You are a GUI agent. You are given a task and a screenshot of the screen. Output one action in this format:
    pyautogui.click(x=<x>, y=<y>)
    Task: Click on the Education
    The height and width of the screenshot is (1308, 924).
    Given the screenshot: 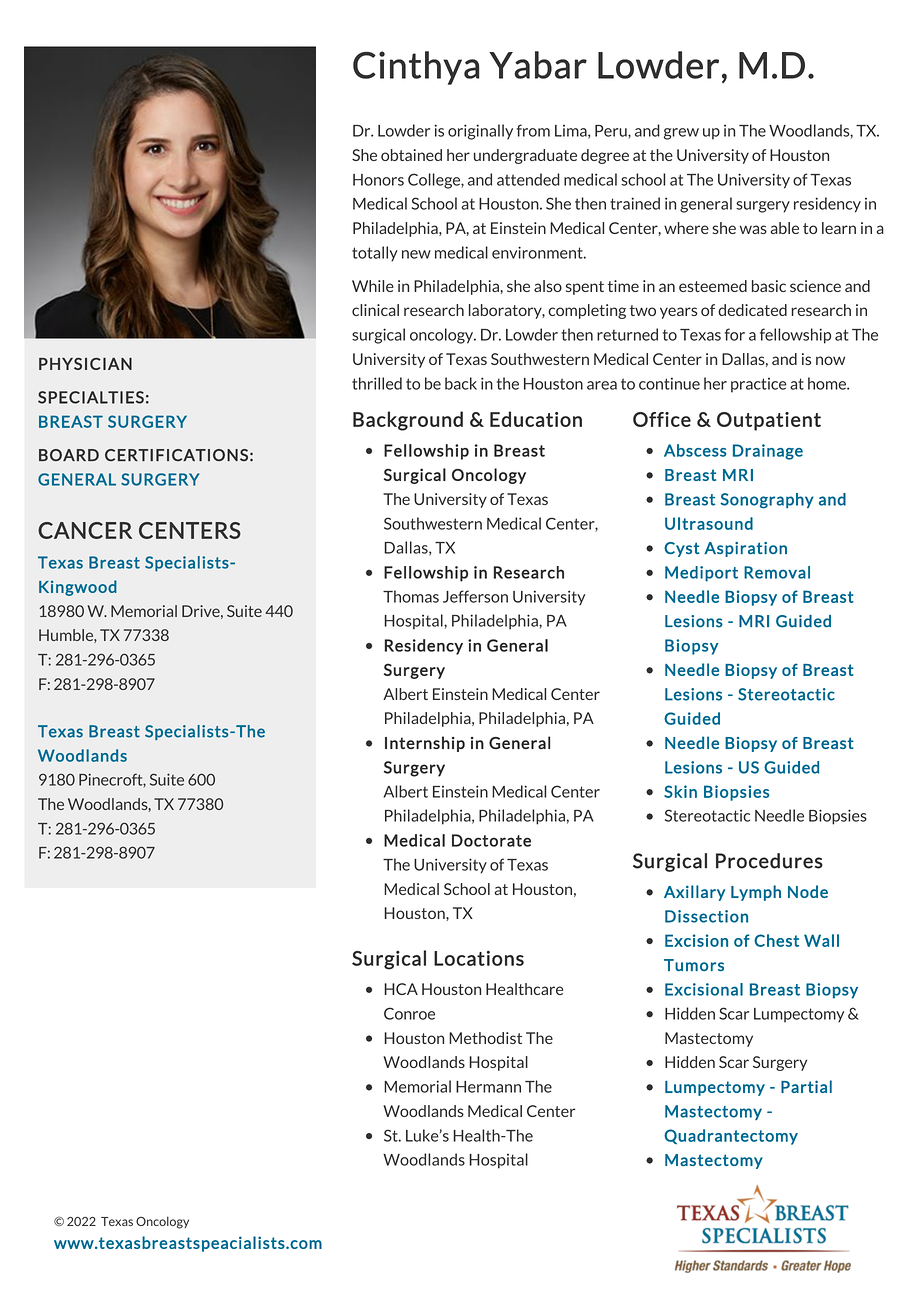 What is the action you would take?
    pyautogui.click(x=536, y=419)
